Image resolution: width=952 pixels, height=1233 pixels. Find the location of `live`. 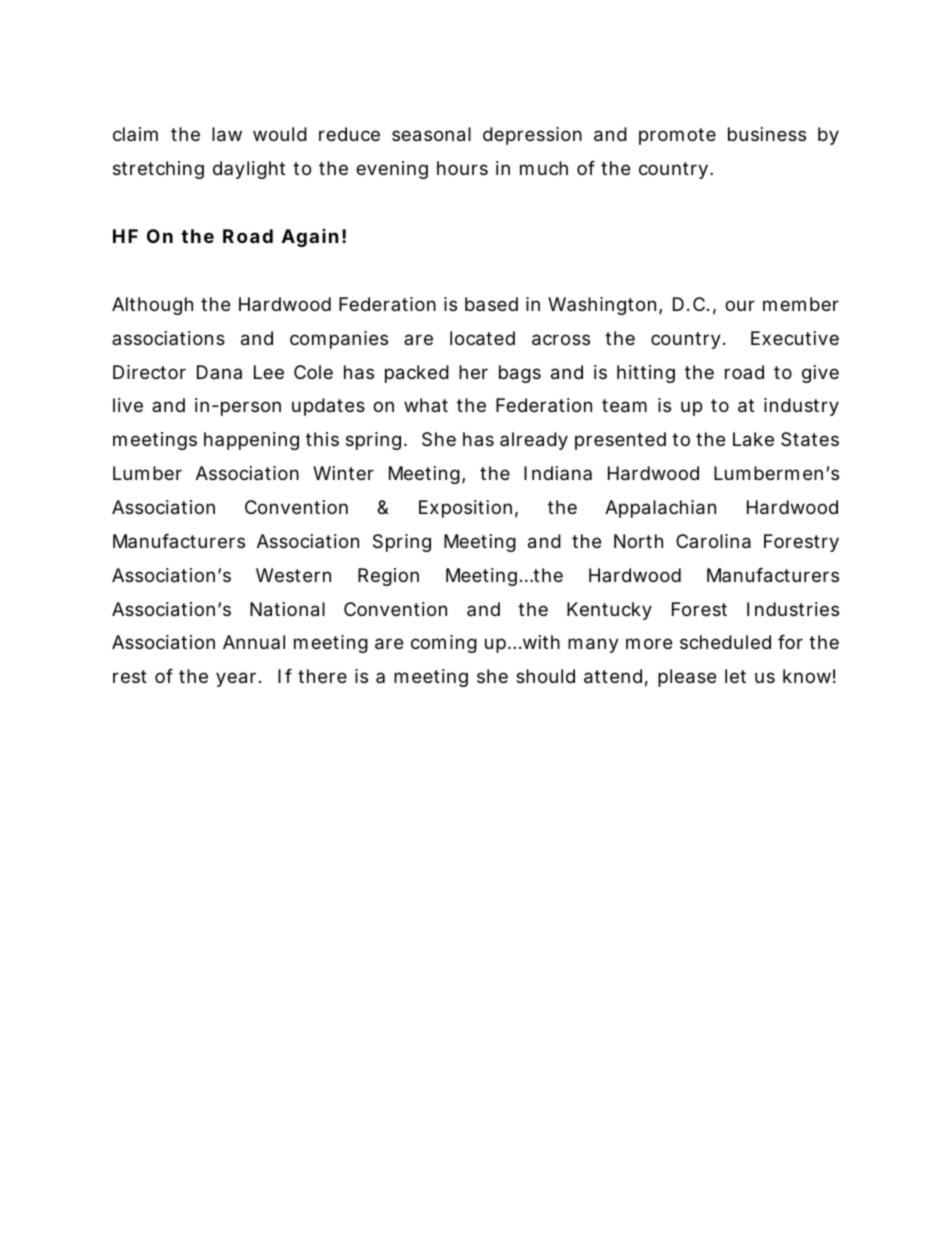

live is located at coordinates (128, 405).
